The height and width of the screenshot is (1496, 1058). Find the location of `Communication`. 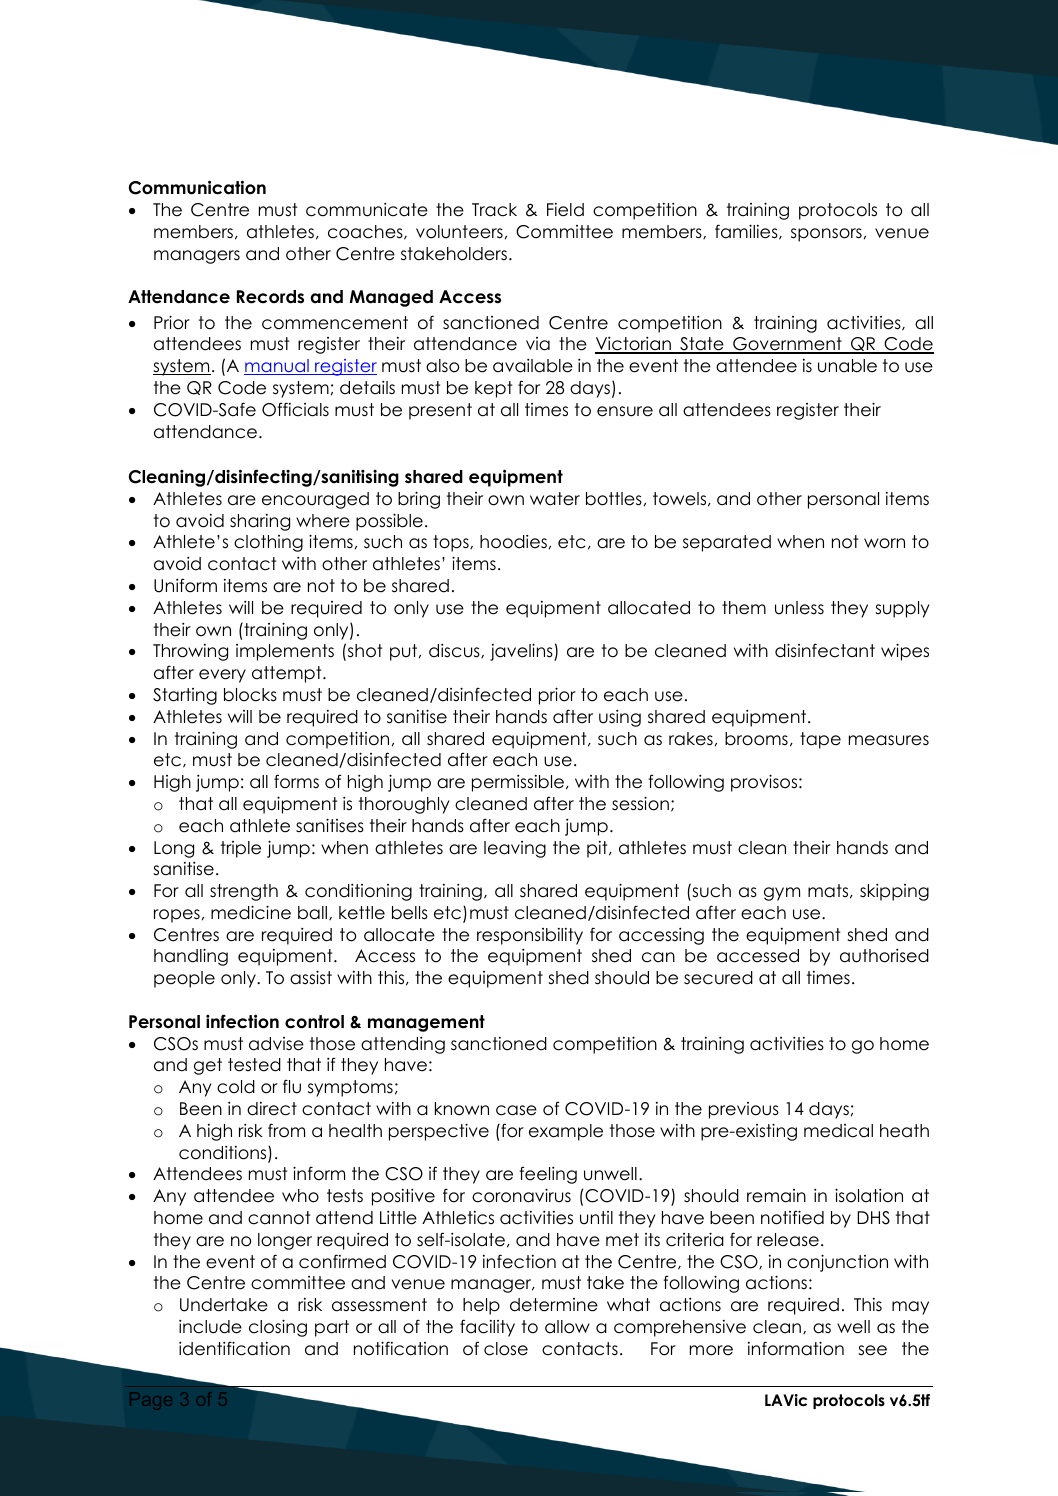

Communication is located at coordinates (197, 187).
